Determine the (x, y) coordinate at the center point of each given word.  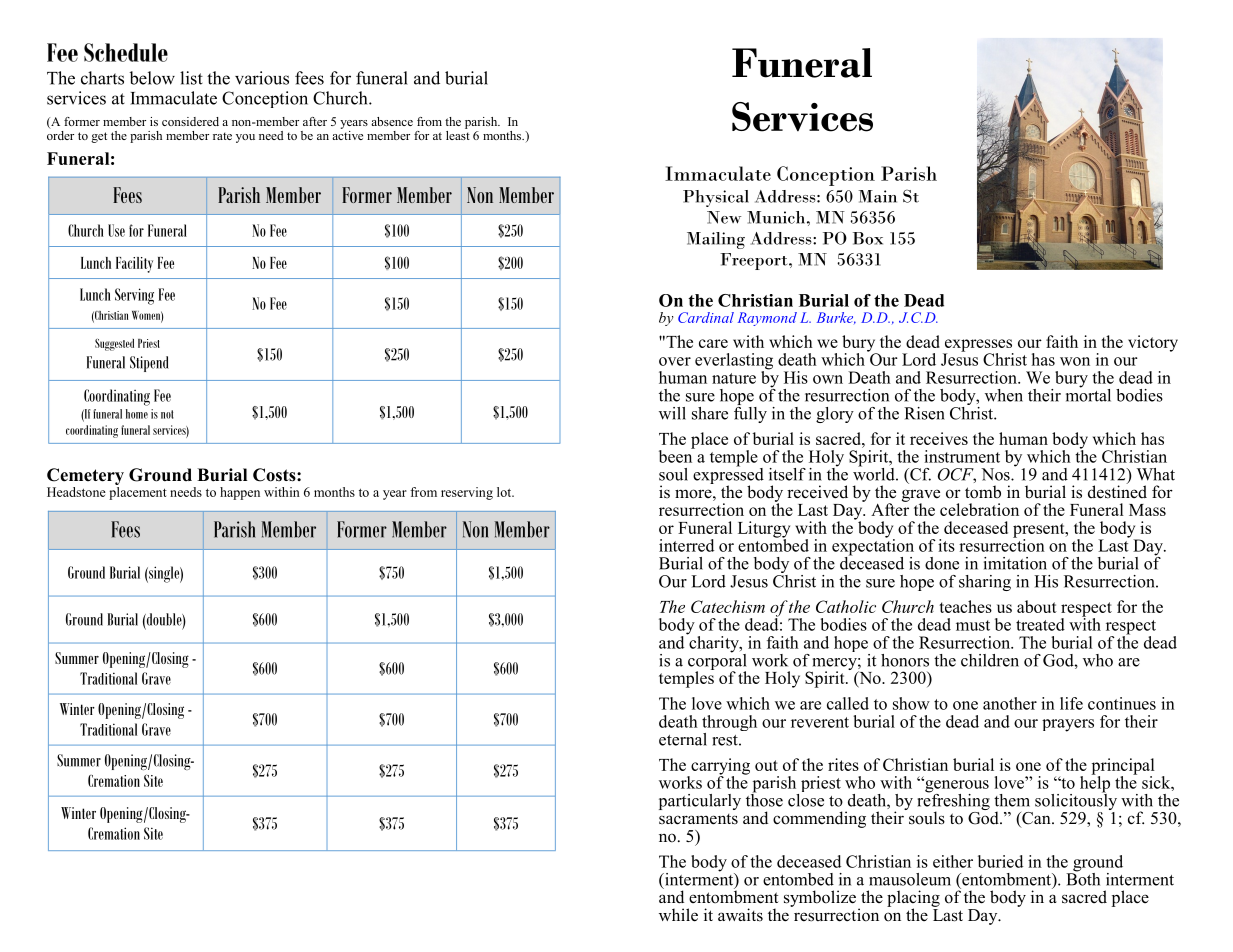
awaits (740, 915)
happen (240, 493)
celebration (979, 509)
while (678, 915)
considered (190, 121)
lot (505, 492)
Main (878, 196)
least (458, 134)
